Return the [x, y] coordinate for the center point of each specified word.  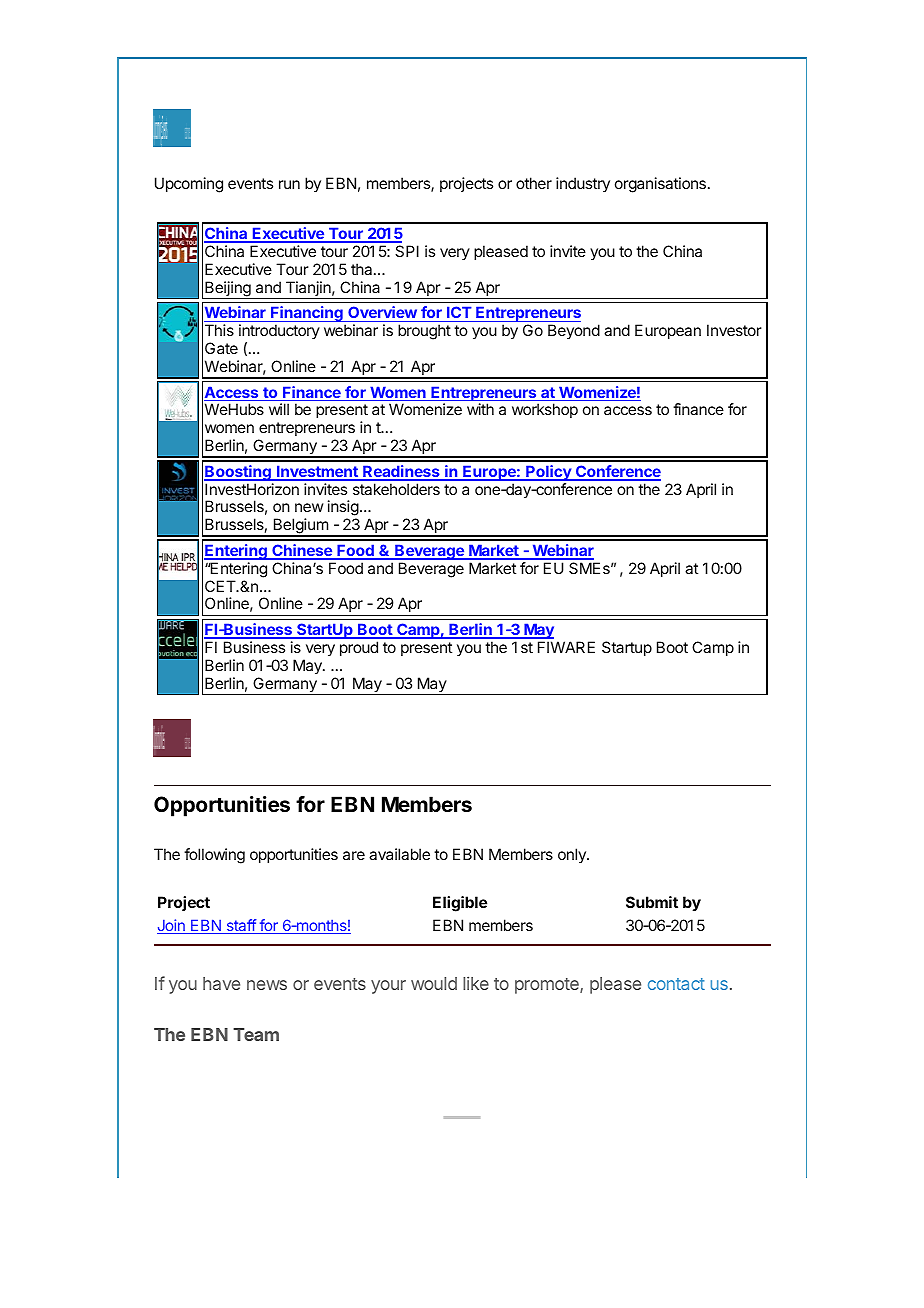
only [573, 855]
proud [359, 648]
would [434, 983]
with [480, 409]
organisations [660, 185]
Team [256, 1034]
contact [676, 984]
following [214, 856]
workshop [545, 410]
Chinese [302, 551]
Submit [652, 902]
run [289, 184]
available [399, 854]
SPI [407, 251]
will [279, 409]
